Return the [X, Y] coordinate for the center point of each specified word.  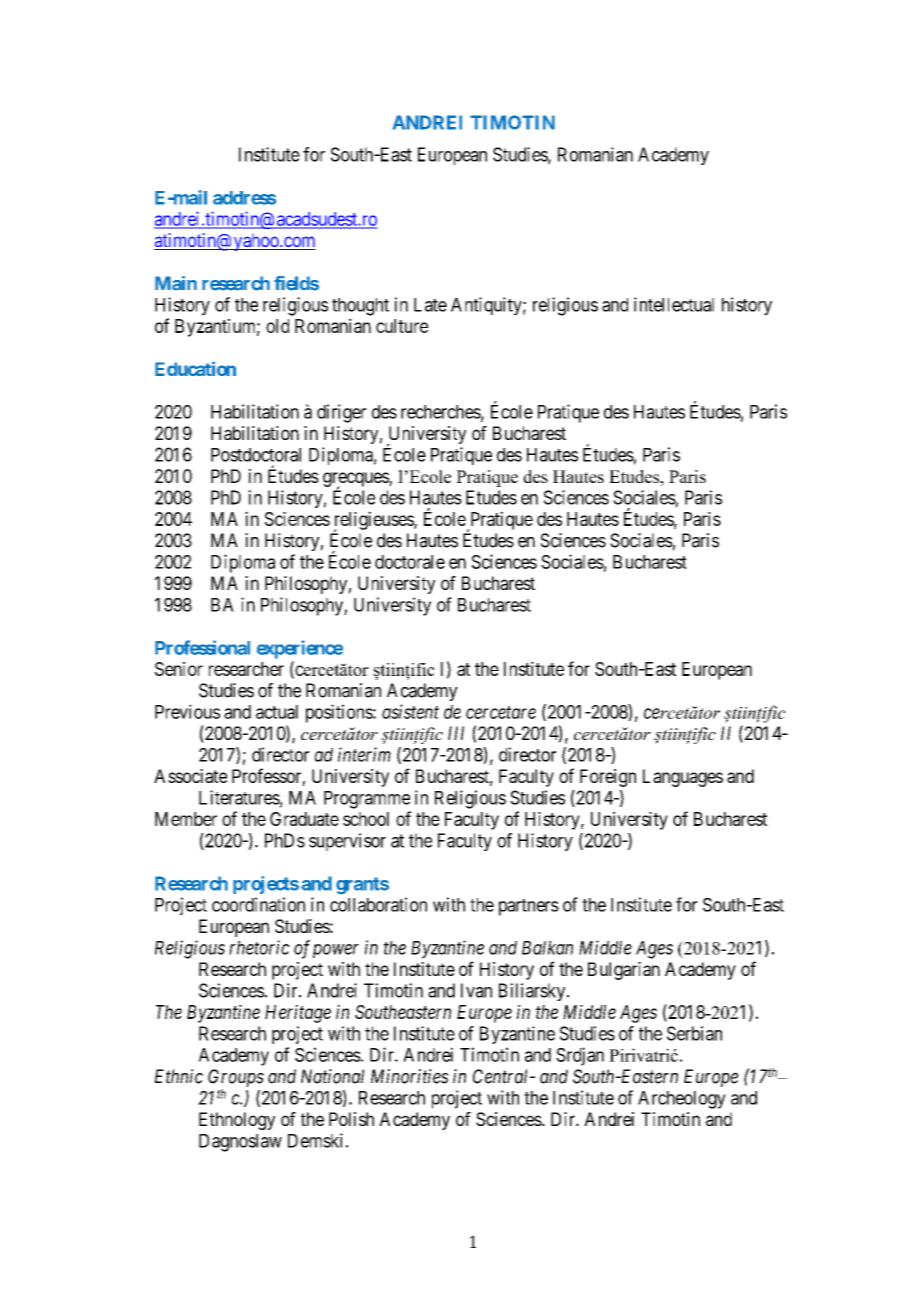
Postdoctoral [256, 455]
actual [277, 712]
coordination [258, 904]
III [456, 733]
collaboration [378, 904]
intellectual [674, 304]
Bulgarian [624, 971]
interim [364, 754]
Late [430, 305]
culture [402, 326]
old [277, 326]
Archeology [682, 1100]
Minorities [410, 1076]
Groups [236, 1078]
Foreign [608, 778]
